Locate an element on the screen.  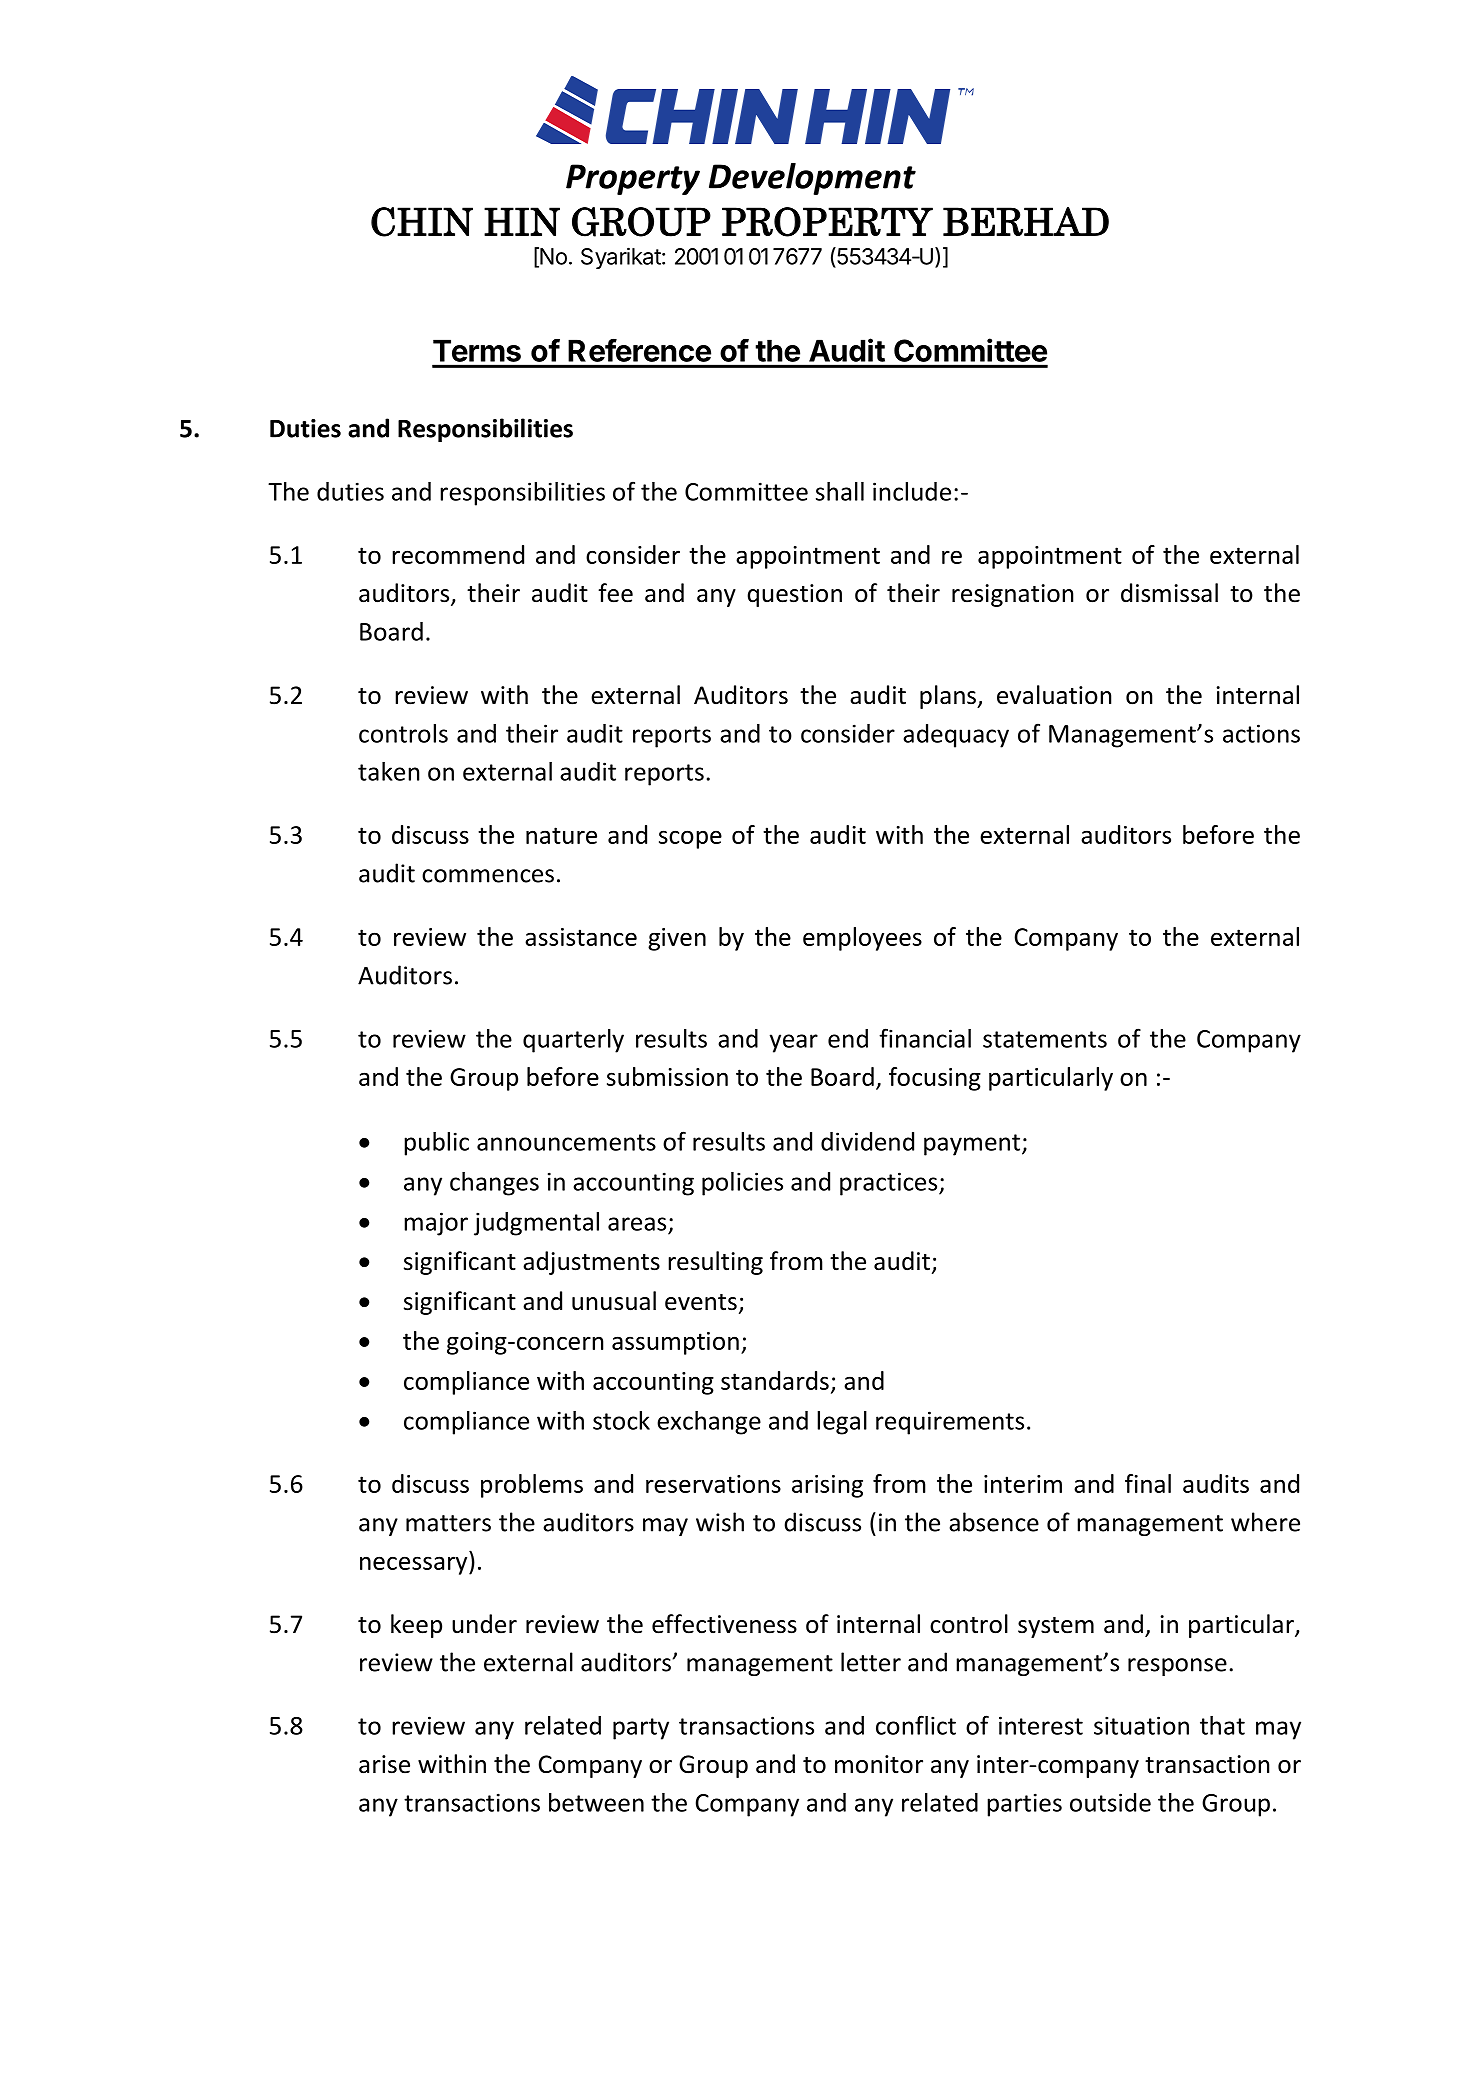
statements is located at coordinates (1045, 1039).
